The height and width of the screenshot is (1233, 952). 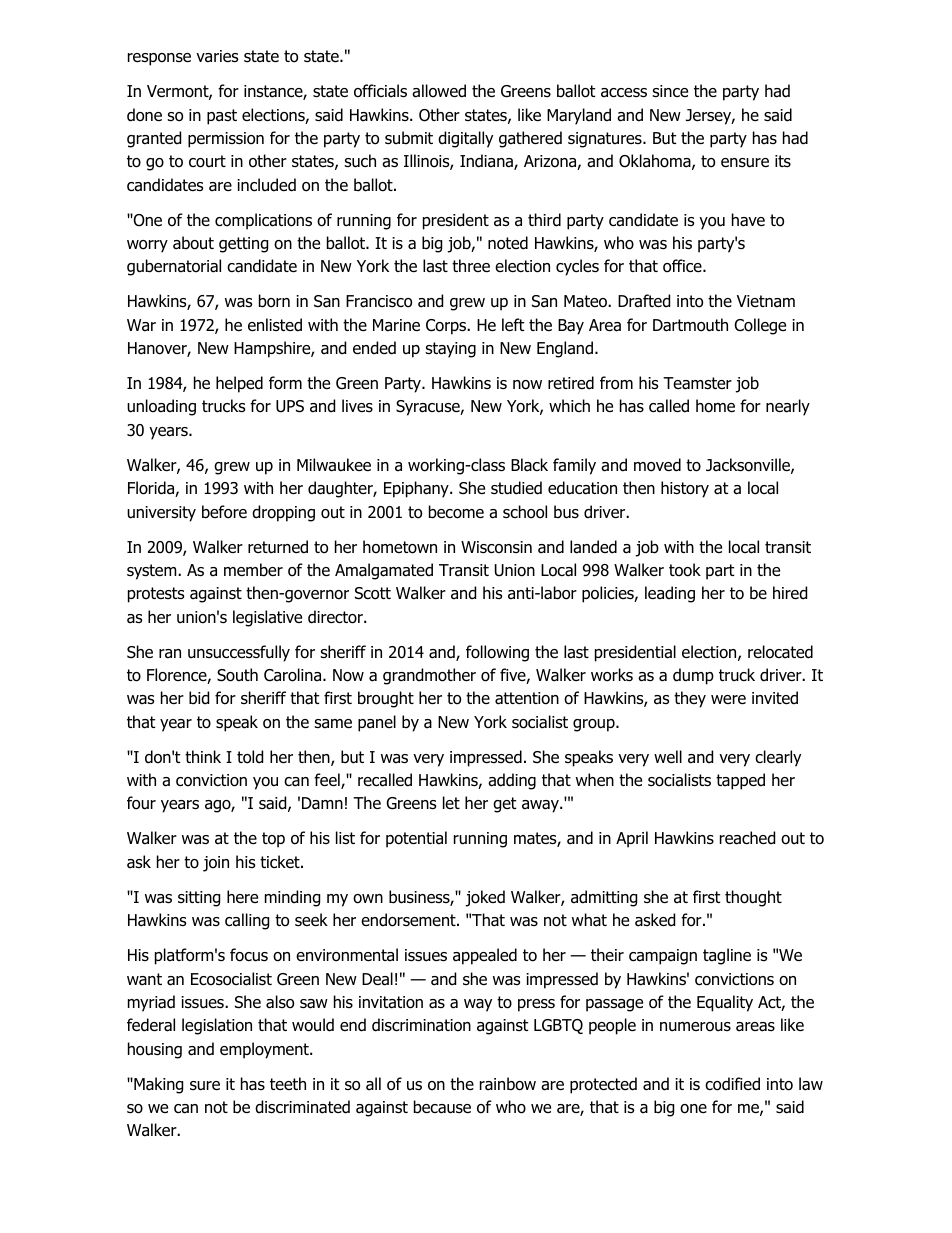 I want to click on past, so click(x=222, y=117).
